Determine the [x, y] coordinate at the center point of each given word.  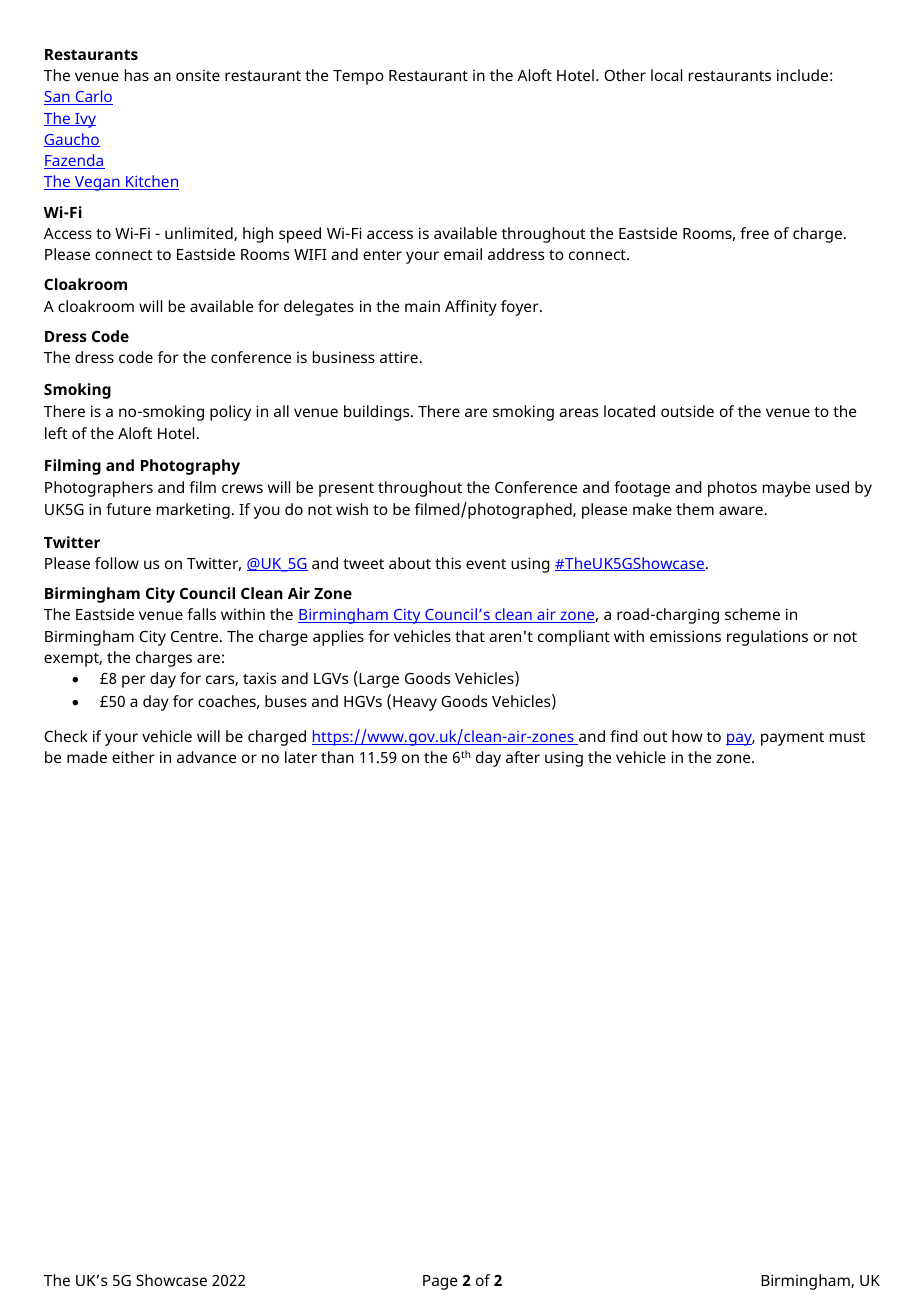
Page [440, 1282]
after [523, 757]
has [137, 75]
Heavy [415, 703]
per [134, 681]
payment [792, 739]
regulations [767, 638]
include [802, 75]
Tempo [358, 77]
